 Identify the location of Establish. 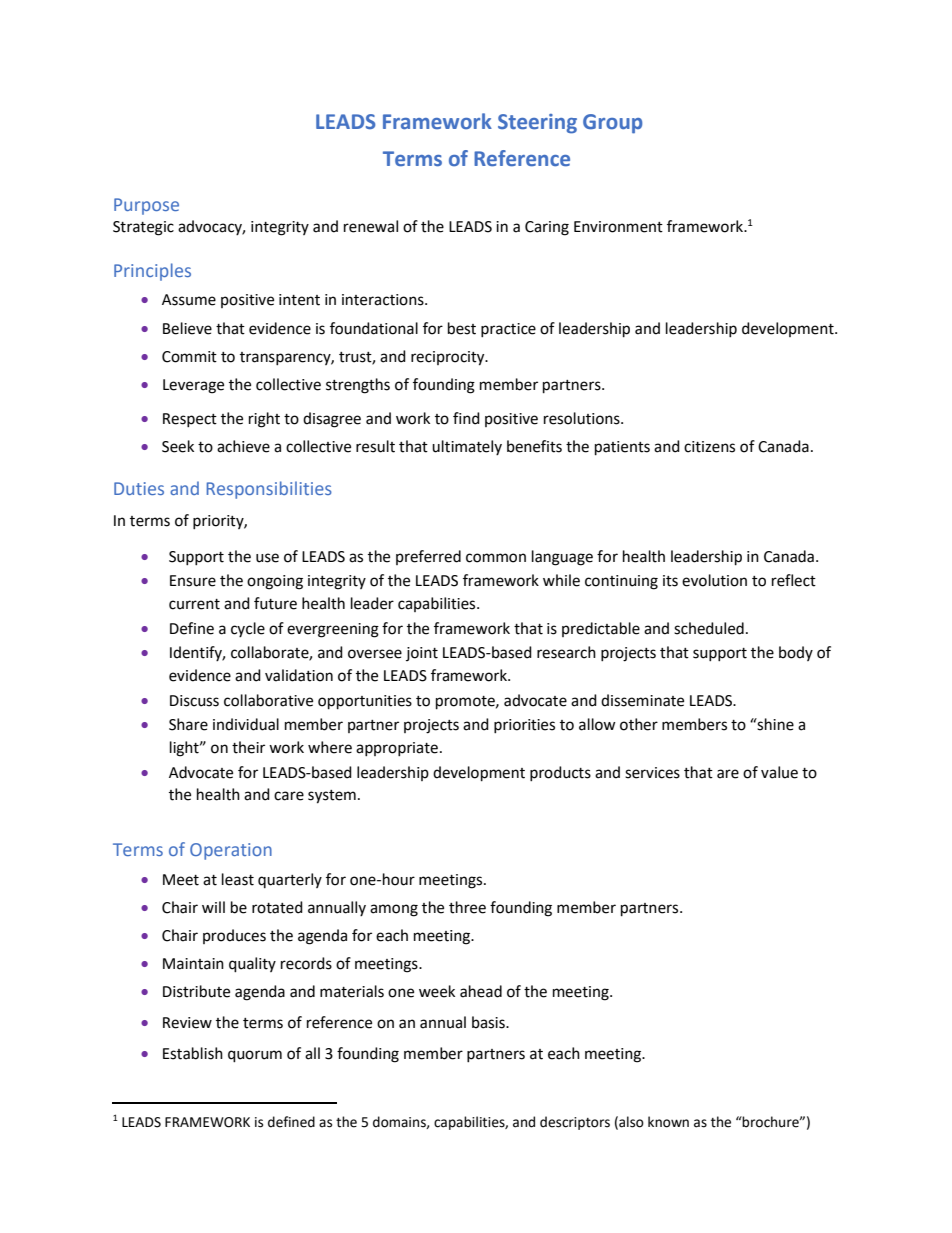
(193, 1053).
